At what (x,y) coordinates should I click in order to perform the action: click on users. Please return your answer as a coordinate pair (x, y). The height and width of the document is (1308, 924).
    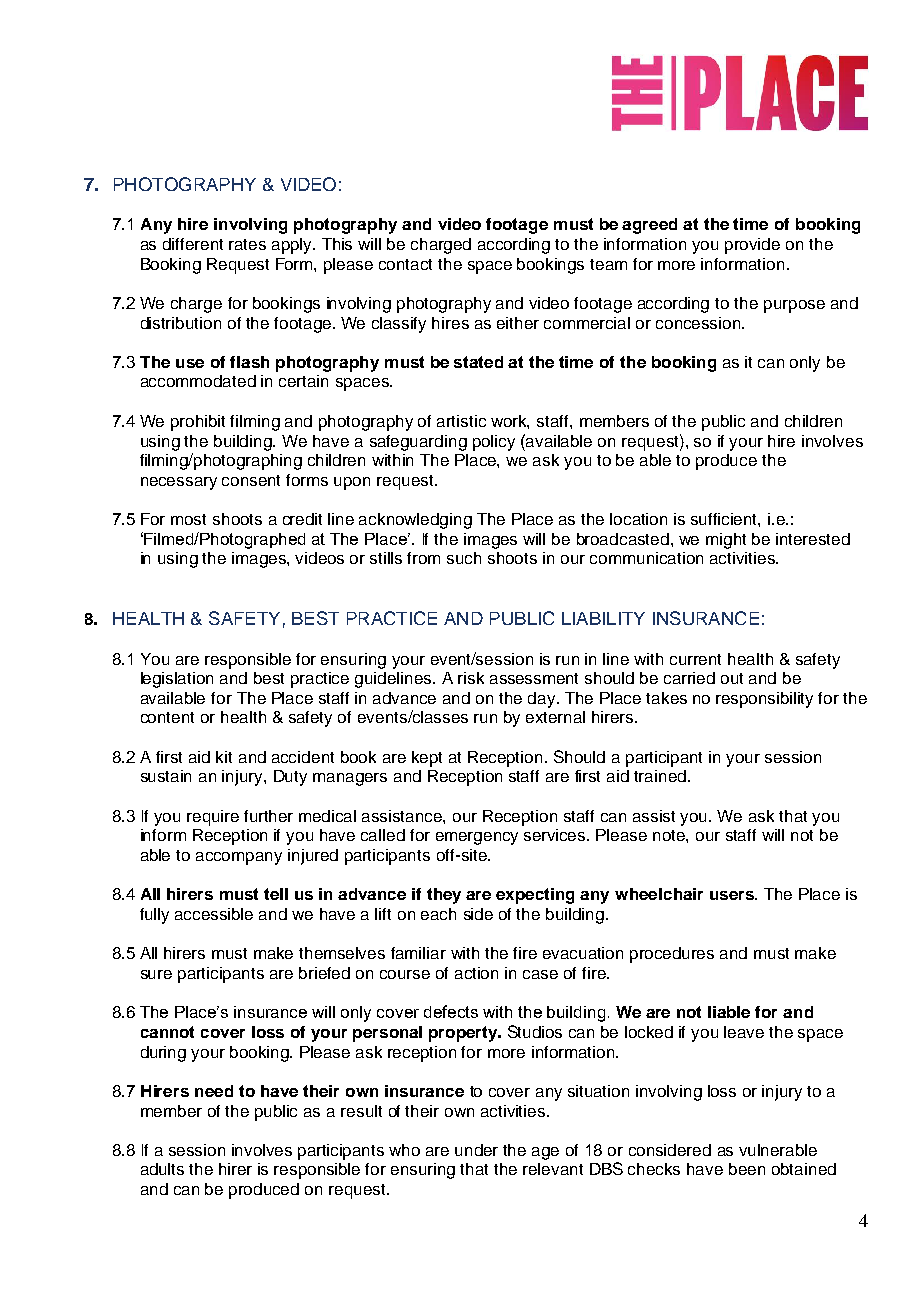
    Looking at the image, I should click on (733, 895).
